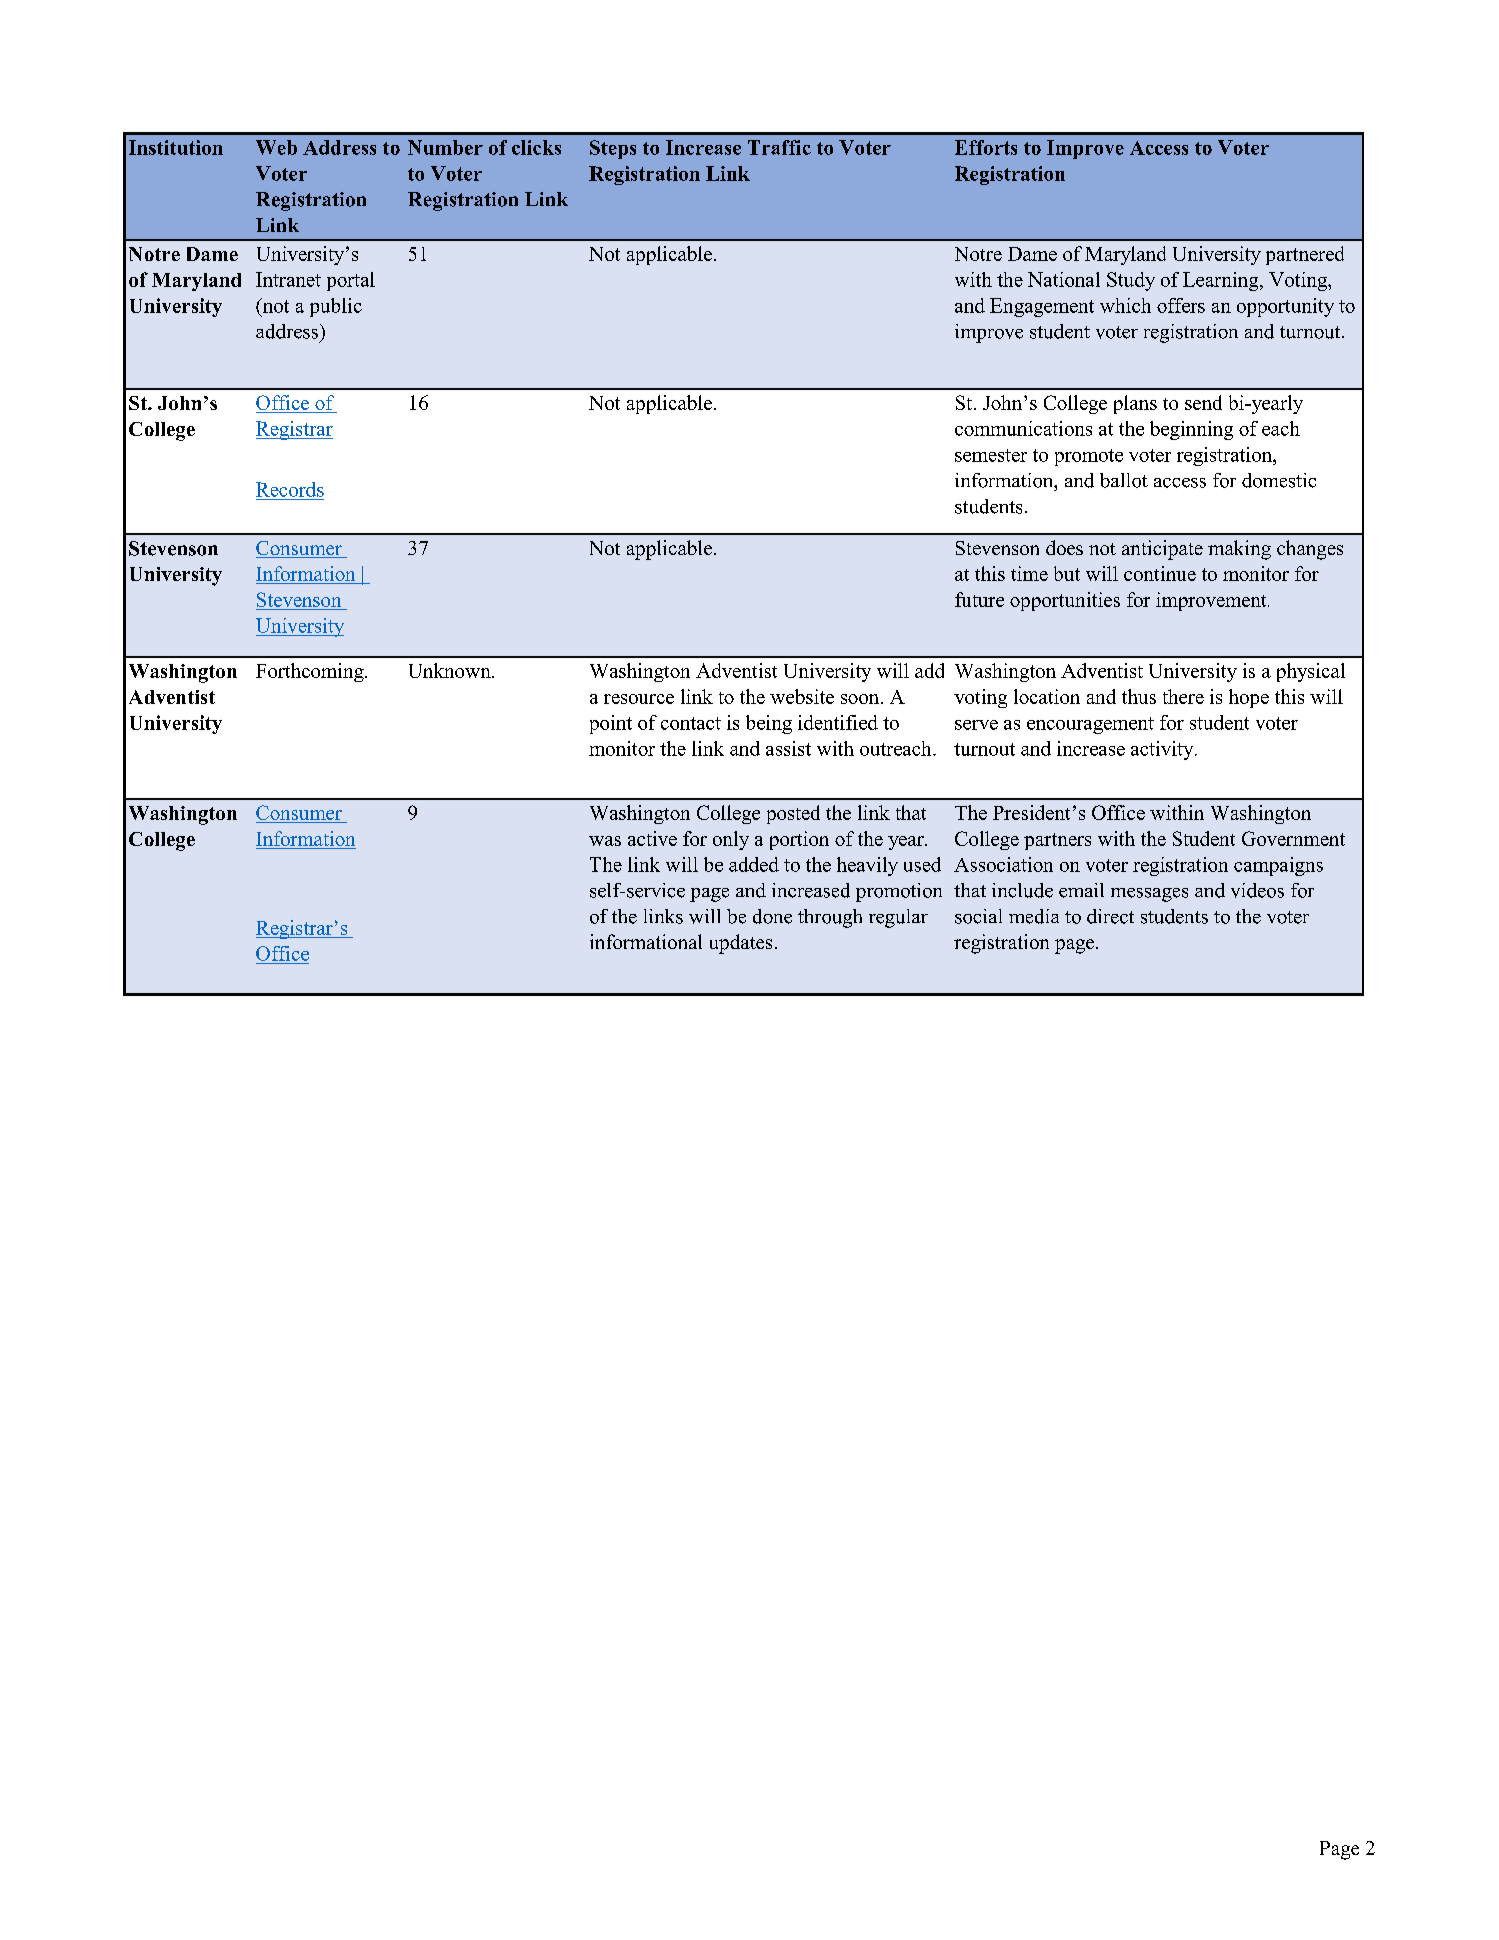 The width and height of the image is (1499, 1940). What do you see at coordinates (991, 455) in the image?
I see `semester` at bounding box center [991, 455].
